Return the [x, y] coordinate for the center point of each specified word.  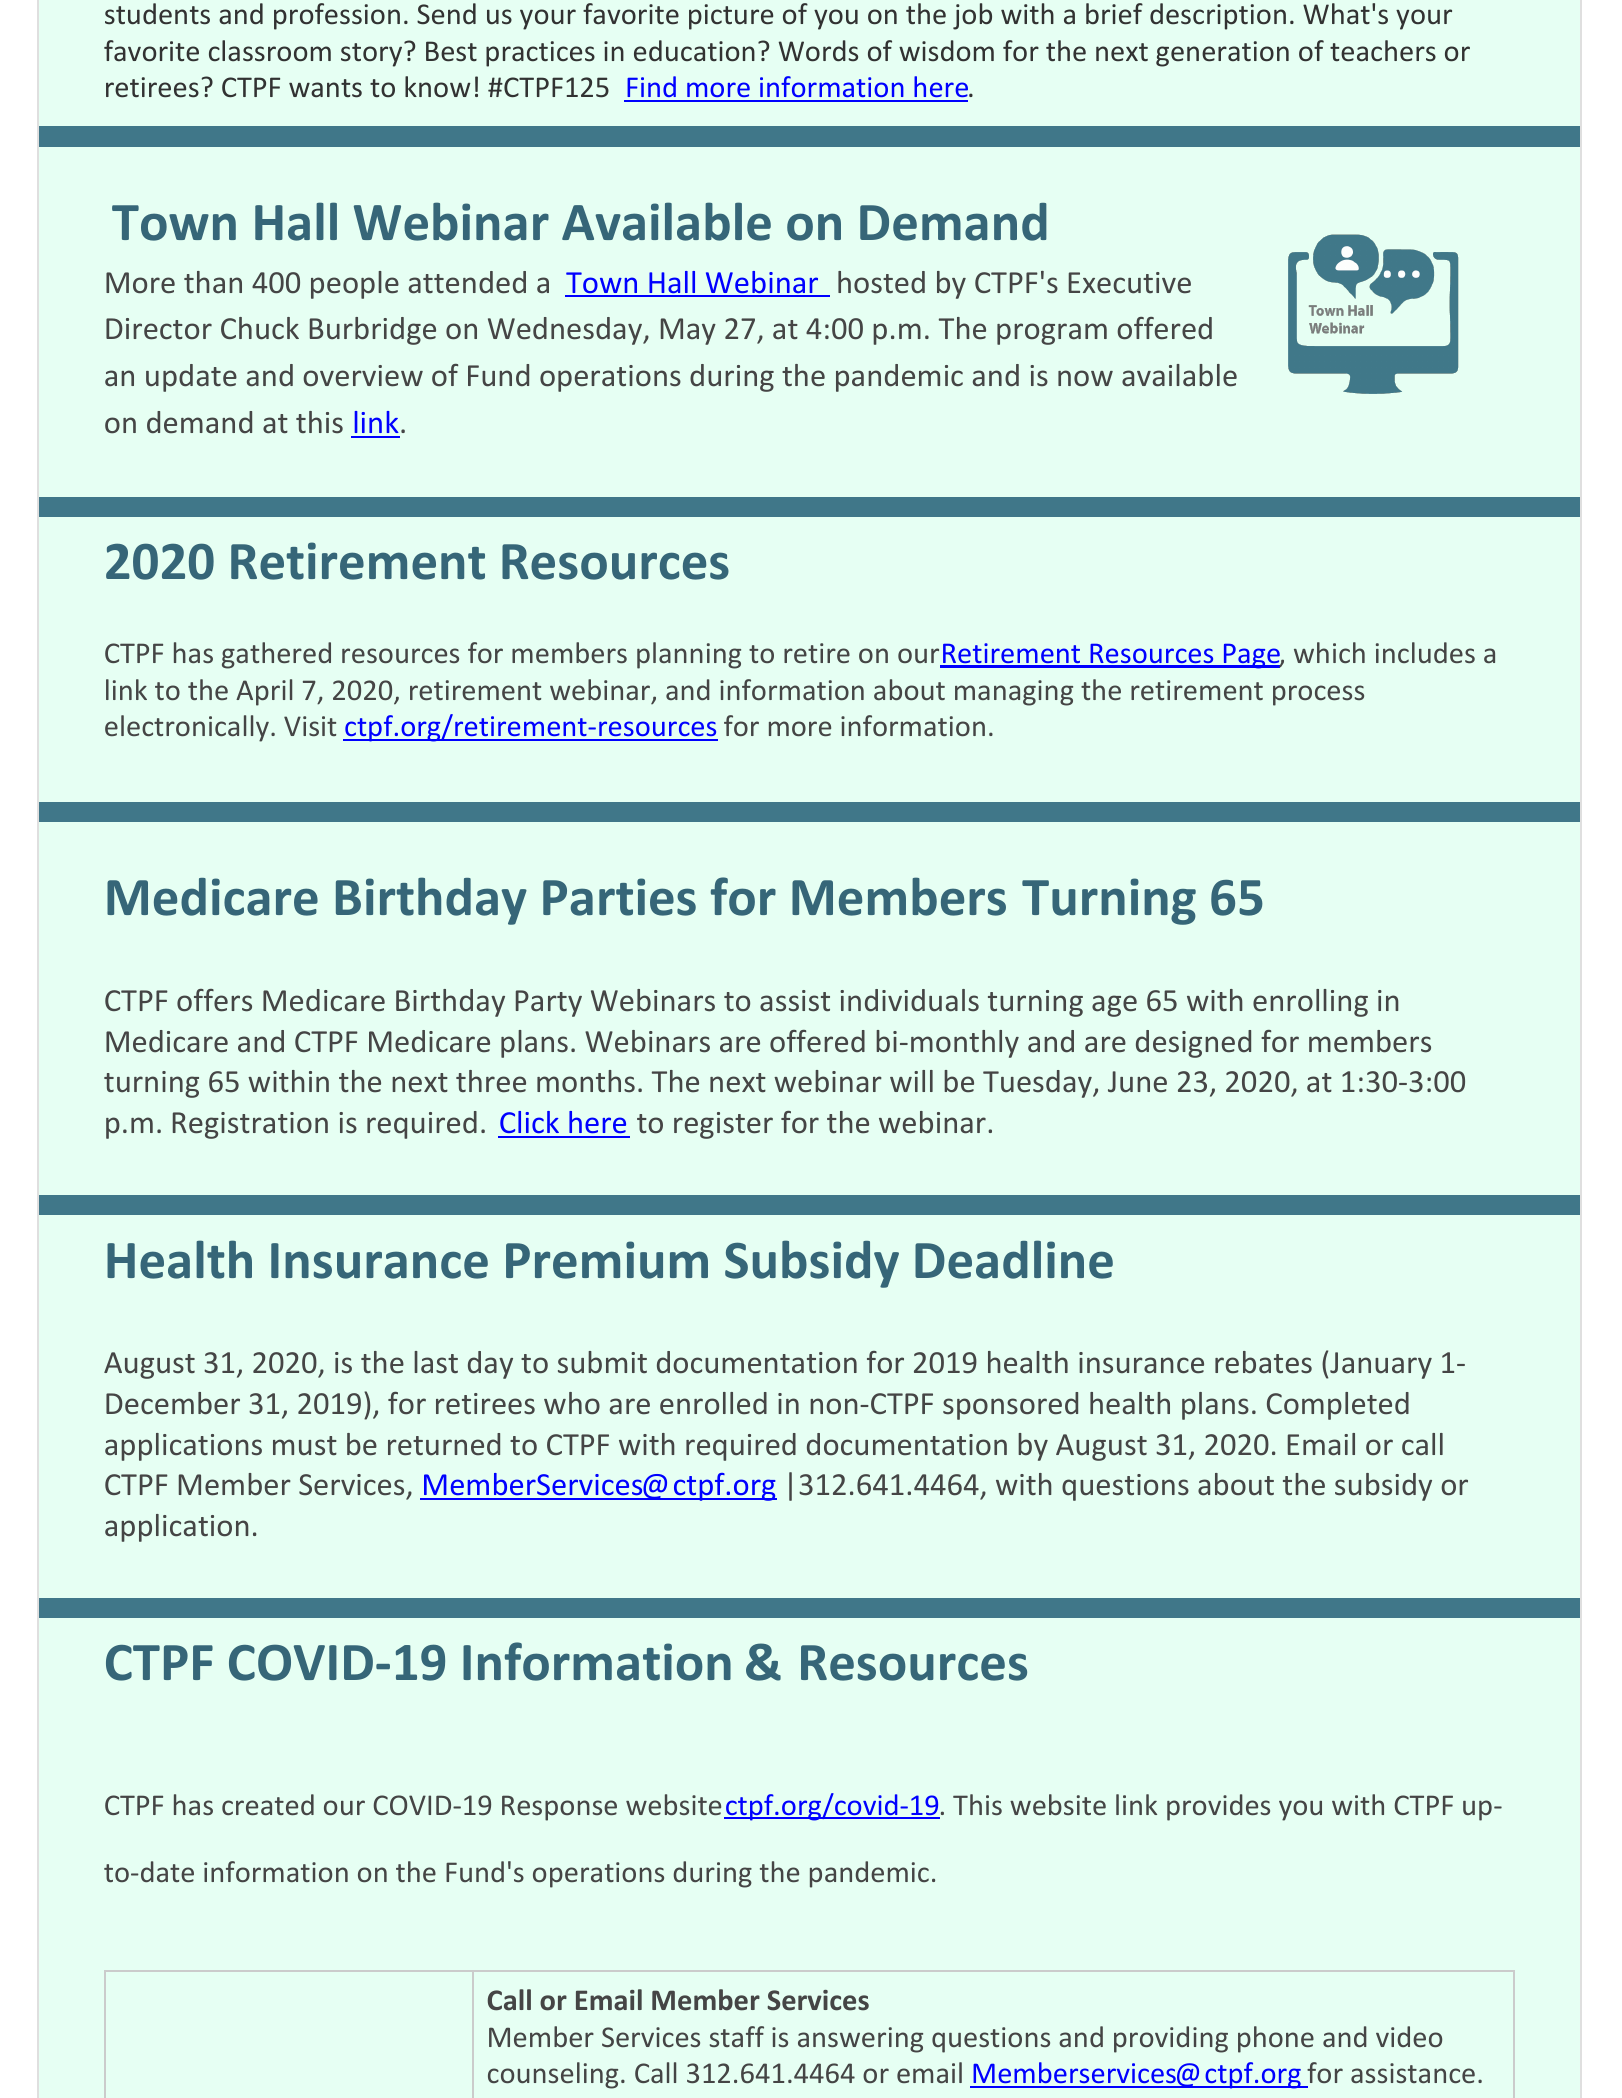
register [723, 1125]
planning [689, 655]
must [305, 1446]
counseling [553, 2075]
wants [325, 88]
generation [1222, 54]
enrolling [1310, 1003]
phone [1276, 2039]
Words [818, 51]
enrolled [713, 1403]
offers [214, 1000]
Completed [1338, 1406]
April [264, 692]
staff [737, 2036]
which [1329, 652]
